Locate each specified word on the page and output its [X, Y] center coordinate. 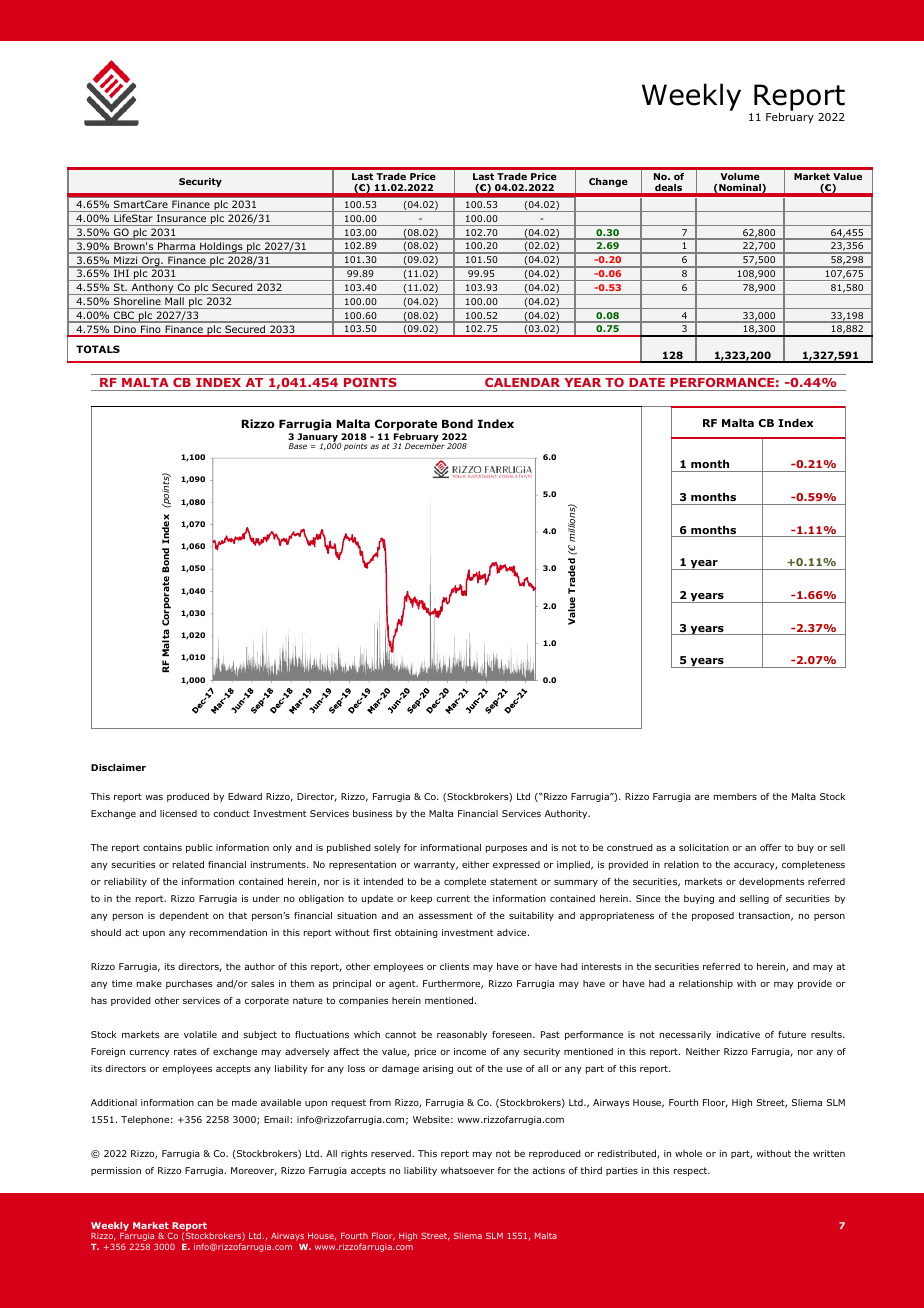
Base [298, 446]
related [188, 864]
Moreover [254, 1171]
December [425, 446]
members [735, 796]
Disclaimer [118, 767]
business [372, 813]
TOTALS [98, 349]
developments [771, 882]
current [453, 898]
